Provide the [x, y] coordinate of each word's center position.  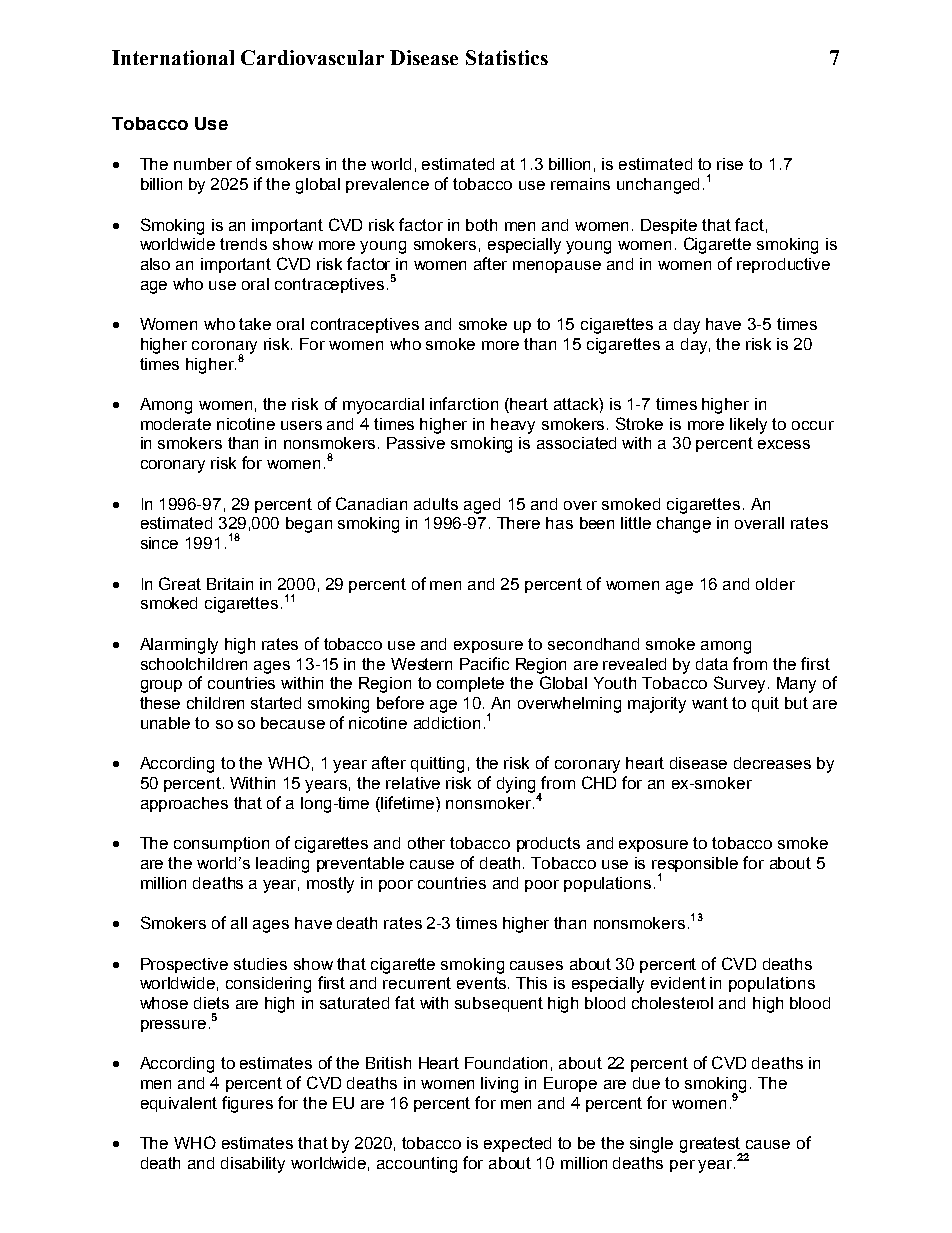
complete [470, 684]
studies [260, 964]
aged [482, 506]
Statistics [507, 57]
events [483, 983]
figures [247, 1104]
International [173, 57]
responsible [695, 866]
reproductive [783, 265]
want [710, 703]
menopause [557, 267]
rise [730, 164]
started [276, 703]
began [309, 525]
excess [784, 444]
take [255, 324]
